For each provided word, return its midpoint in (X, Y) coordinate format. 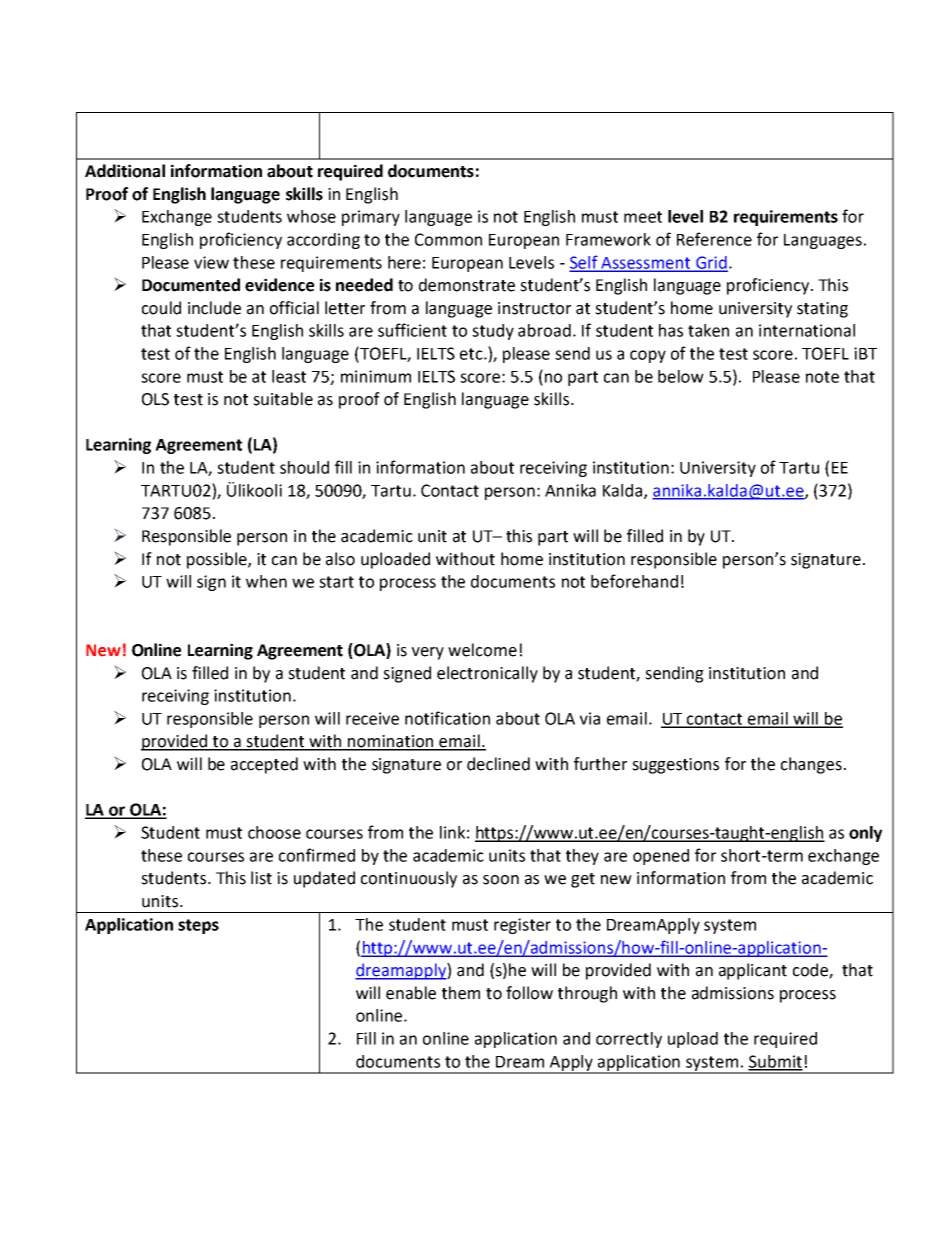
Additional (125, 171)
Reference (714, 239)
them (461, 993)
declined (498, 764)
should (304, 467)
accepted (264, 765)
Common (448, 239)
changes (811, 765)
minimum (376, 376)
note (822, 377)
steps (198, 926)
